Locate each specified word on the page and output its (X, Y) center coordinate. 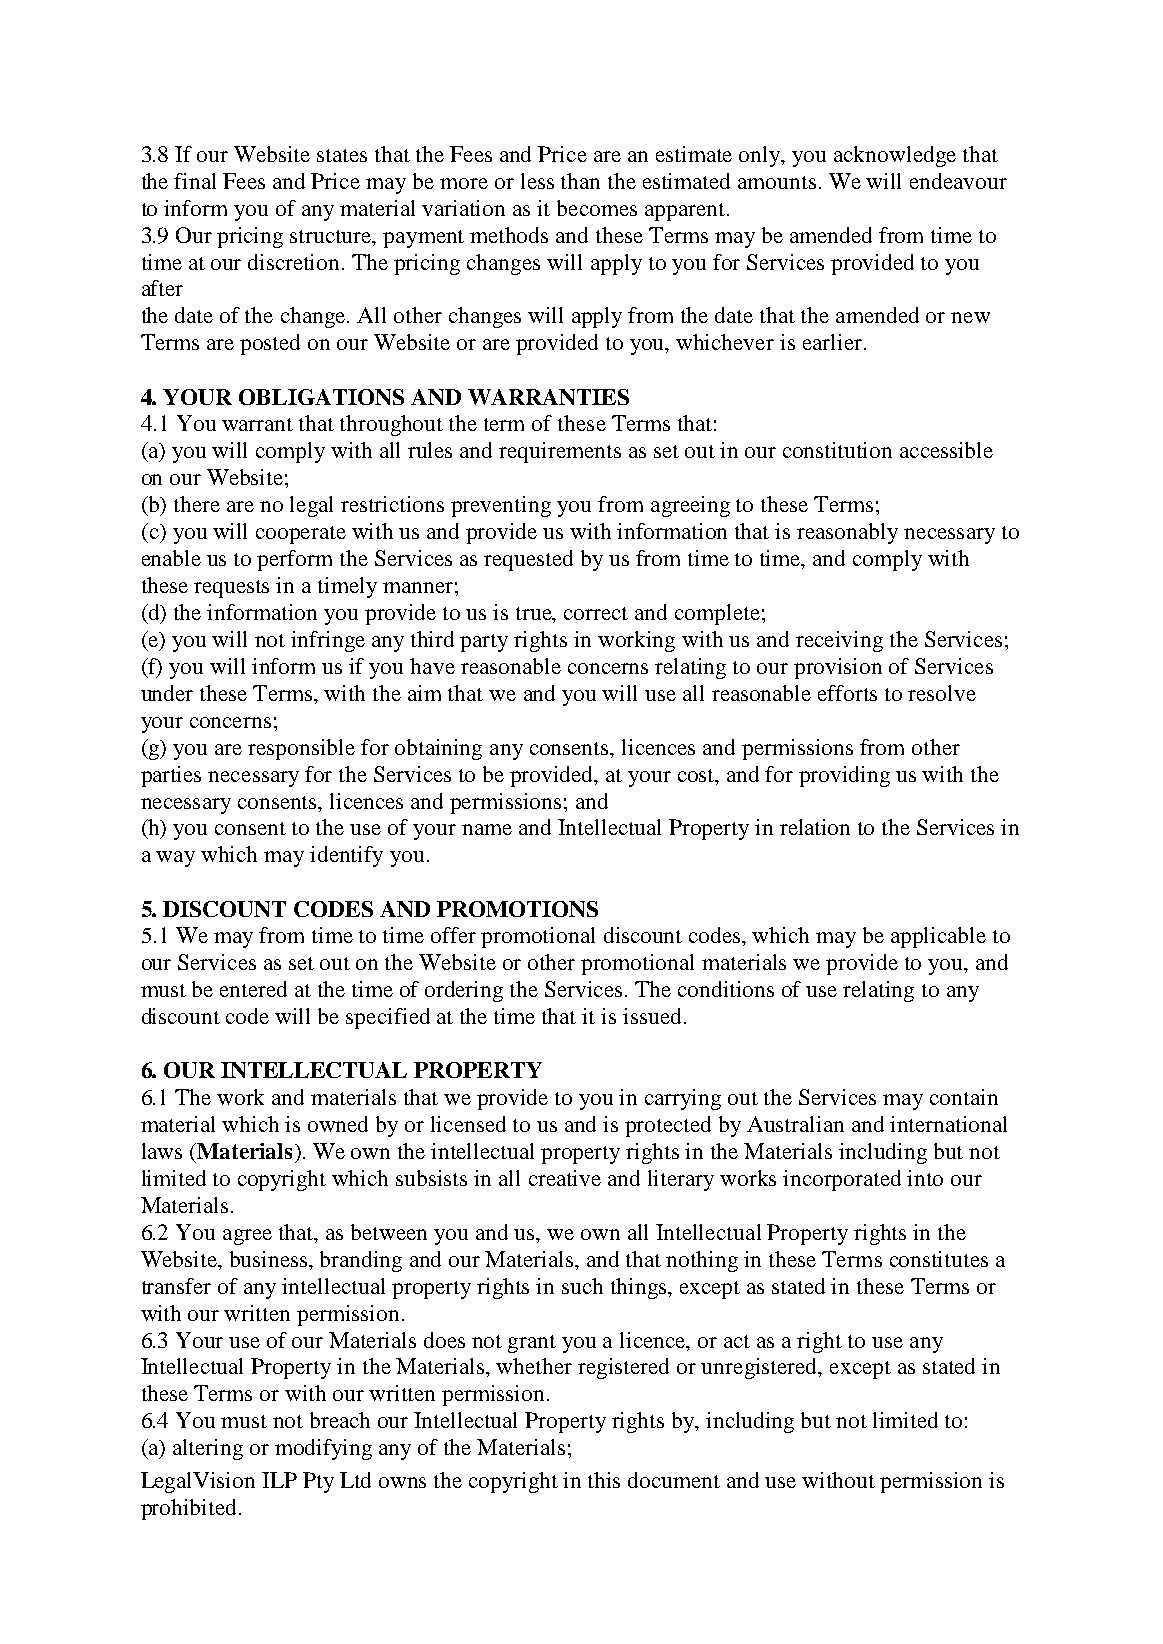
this (604, 1480)
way (175, 859)
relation (815, 827)
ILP (279, 1480)
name (487, 829)
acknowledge (895, 156)
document (674, 1480)
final (195, 181)
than (580, 181)
